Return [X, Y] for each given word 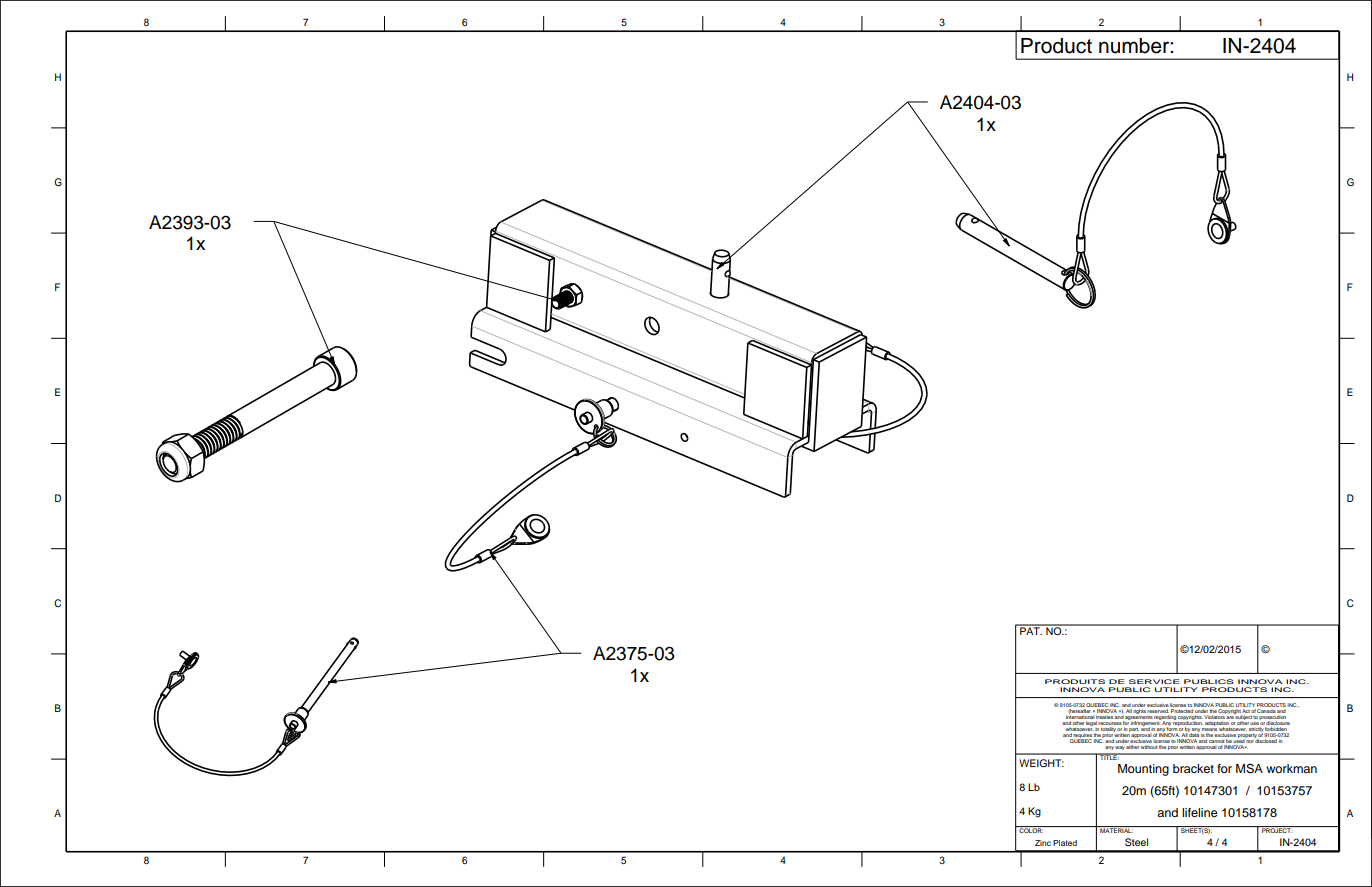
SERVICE [1154, 681]
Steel [1136, 842]
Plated [1065, 843]
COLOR [1030, 829]
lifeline [1200, 812]
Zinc [1043, 843]
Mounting [1143, 770]
